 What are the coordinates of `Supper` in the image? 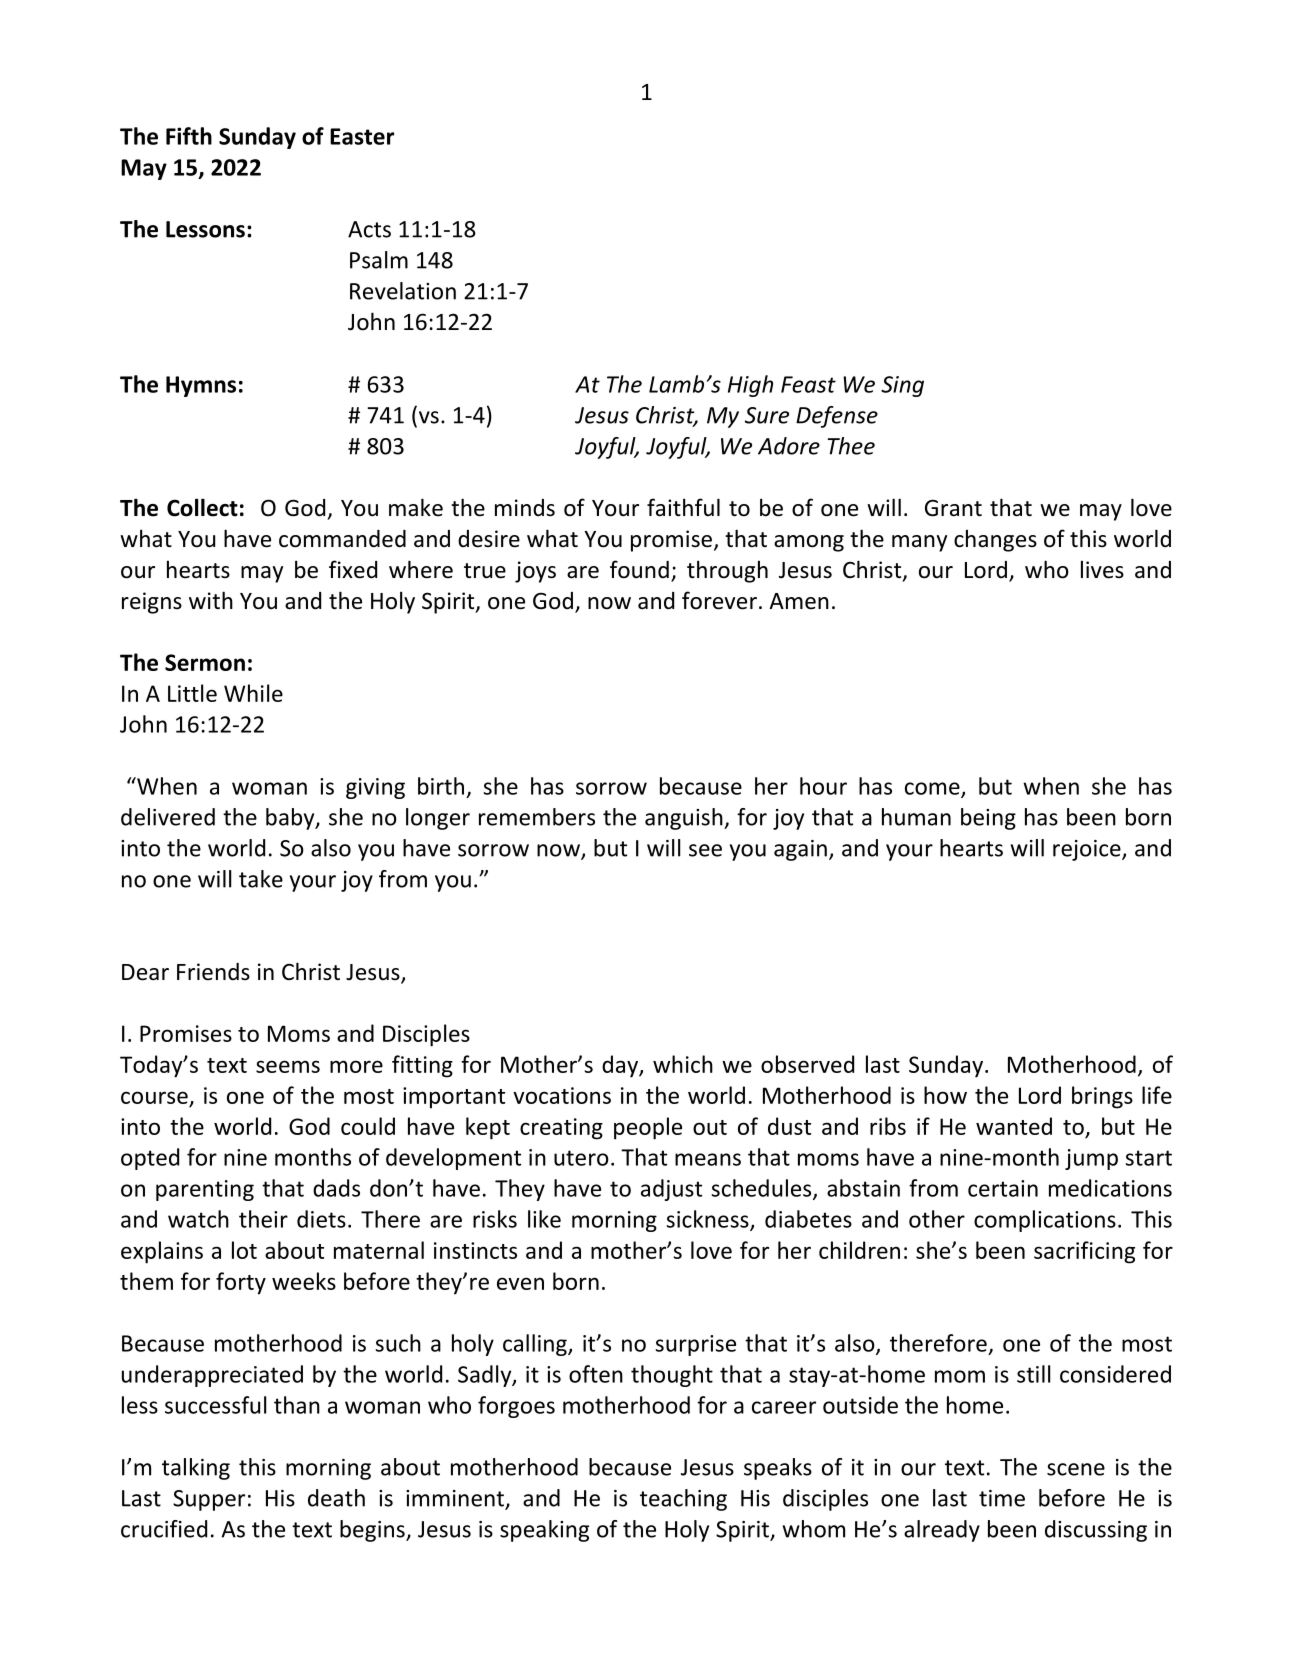 It's located at (209, 1500).
